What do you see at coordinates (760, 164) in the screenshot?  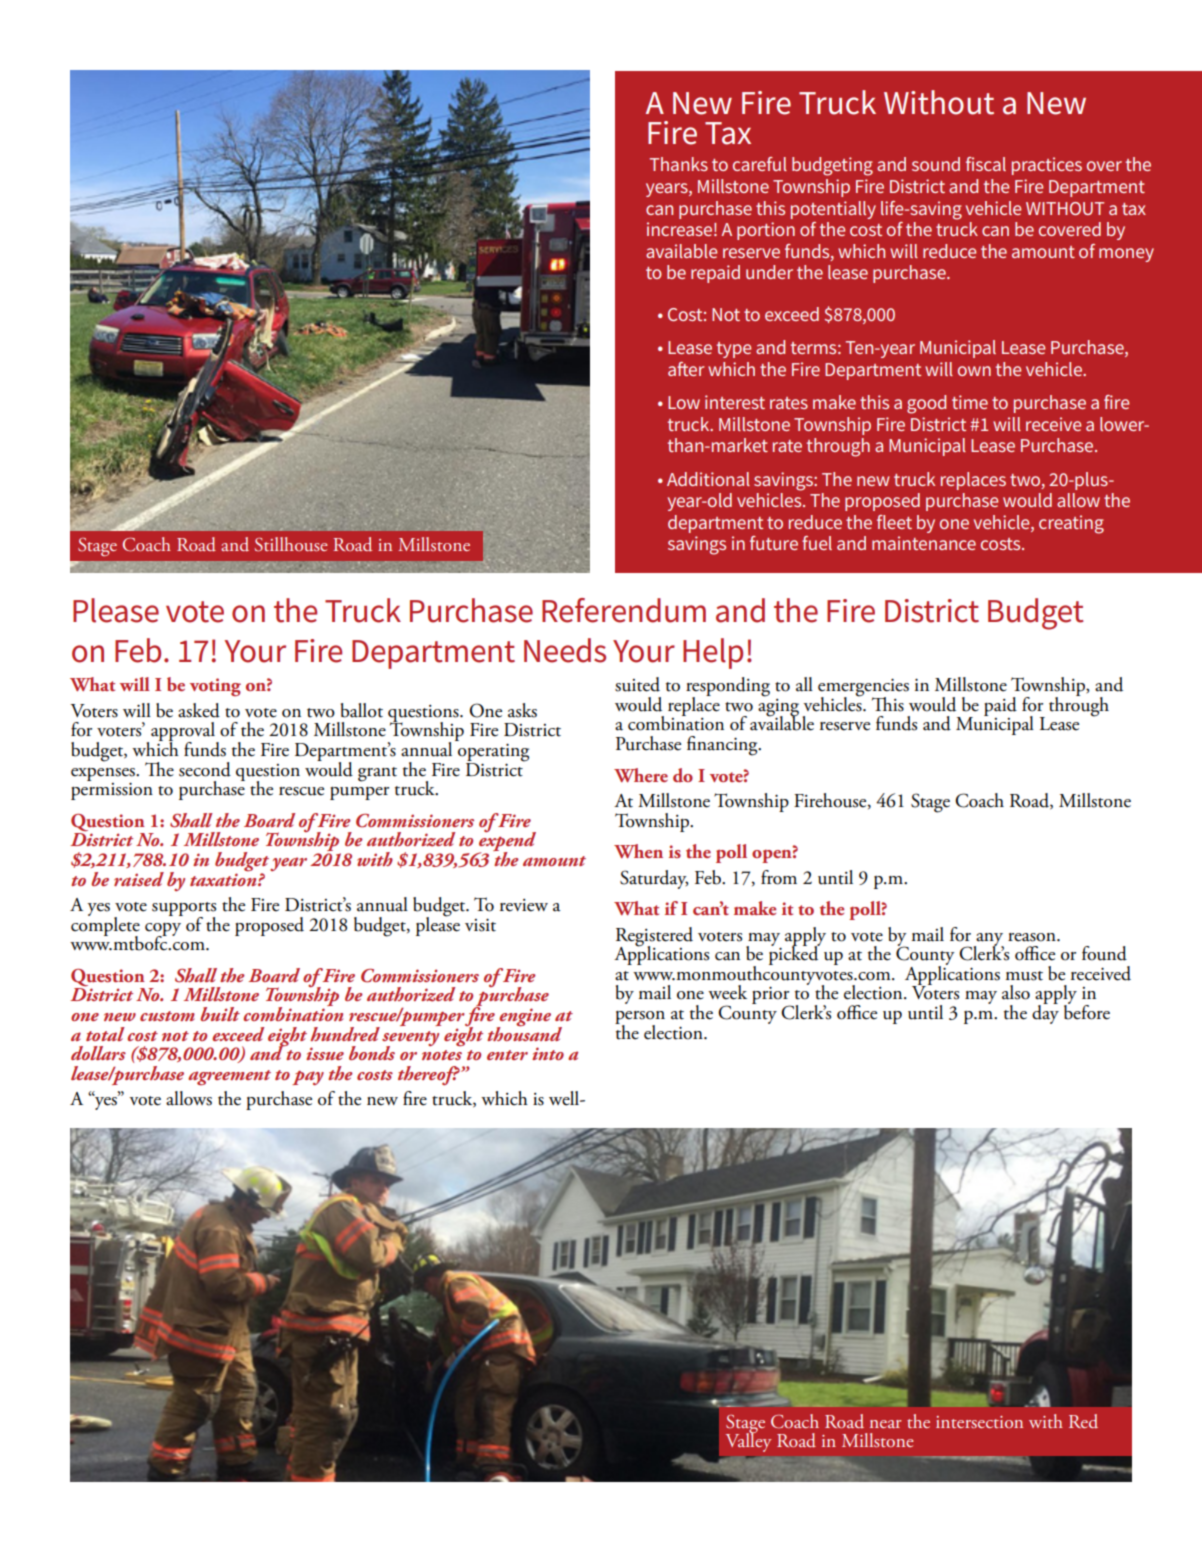 I see `careful` at bounding box center [760, 164].
